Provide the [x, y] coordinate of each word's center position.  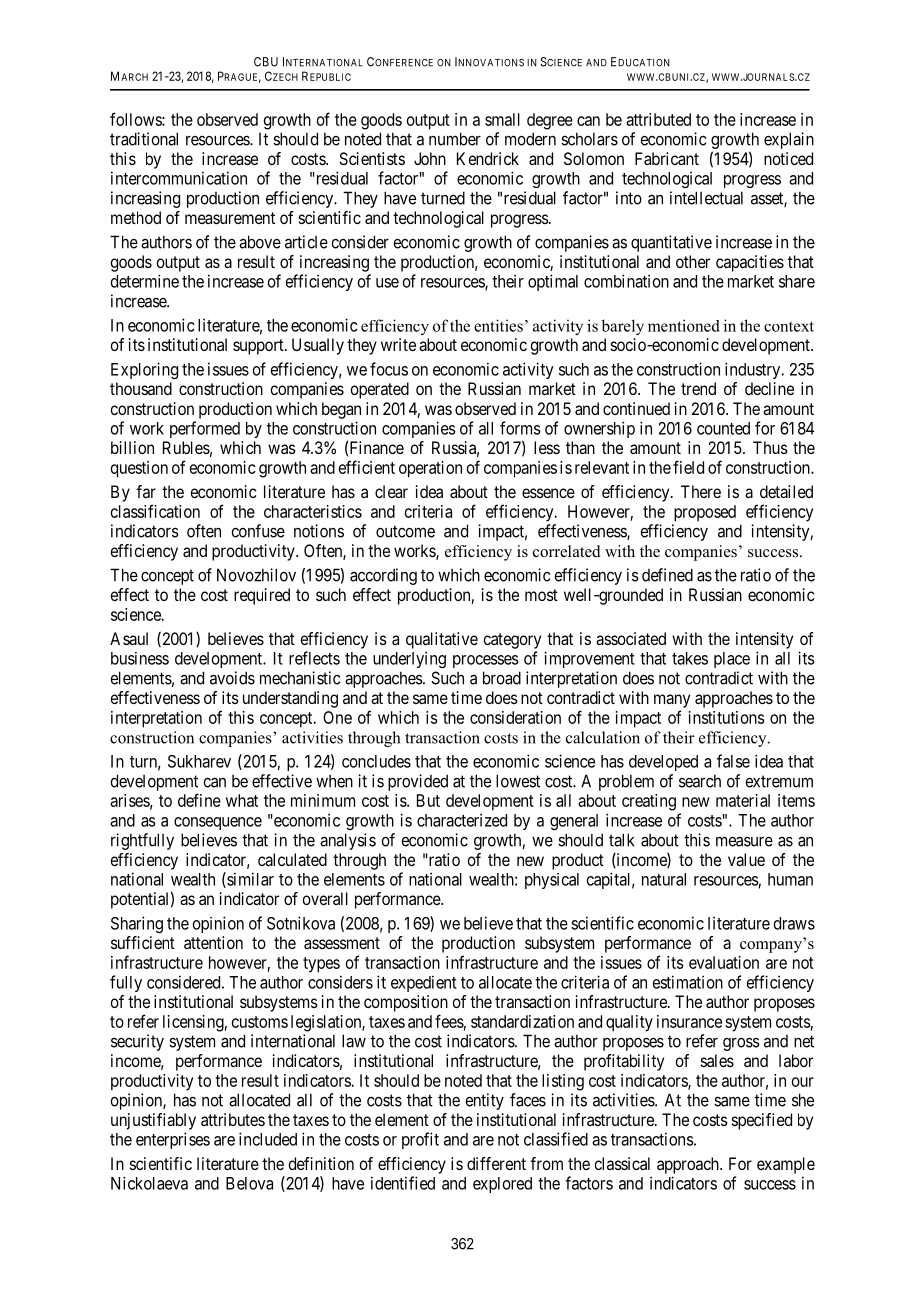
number [455, 139]
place [732, 660]
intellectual [706, 198]
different [496, 1163]
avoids [232, 678]
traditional [144, 139]
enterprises [173, 1140]
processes [486, 661]
